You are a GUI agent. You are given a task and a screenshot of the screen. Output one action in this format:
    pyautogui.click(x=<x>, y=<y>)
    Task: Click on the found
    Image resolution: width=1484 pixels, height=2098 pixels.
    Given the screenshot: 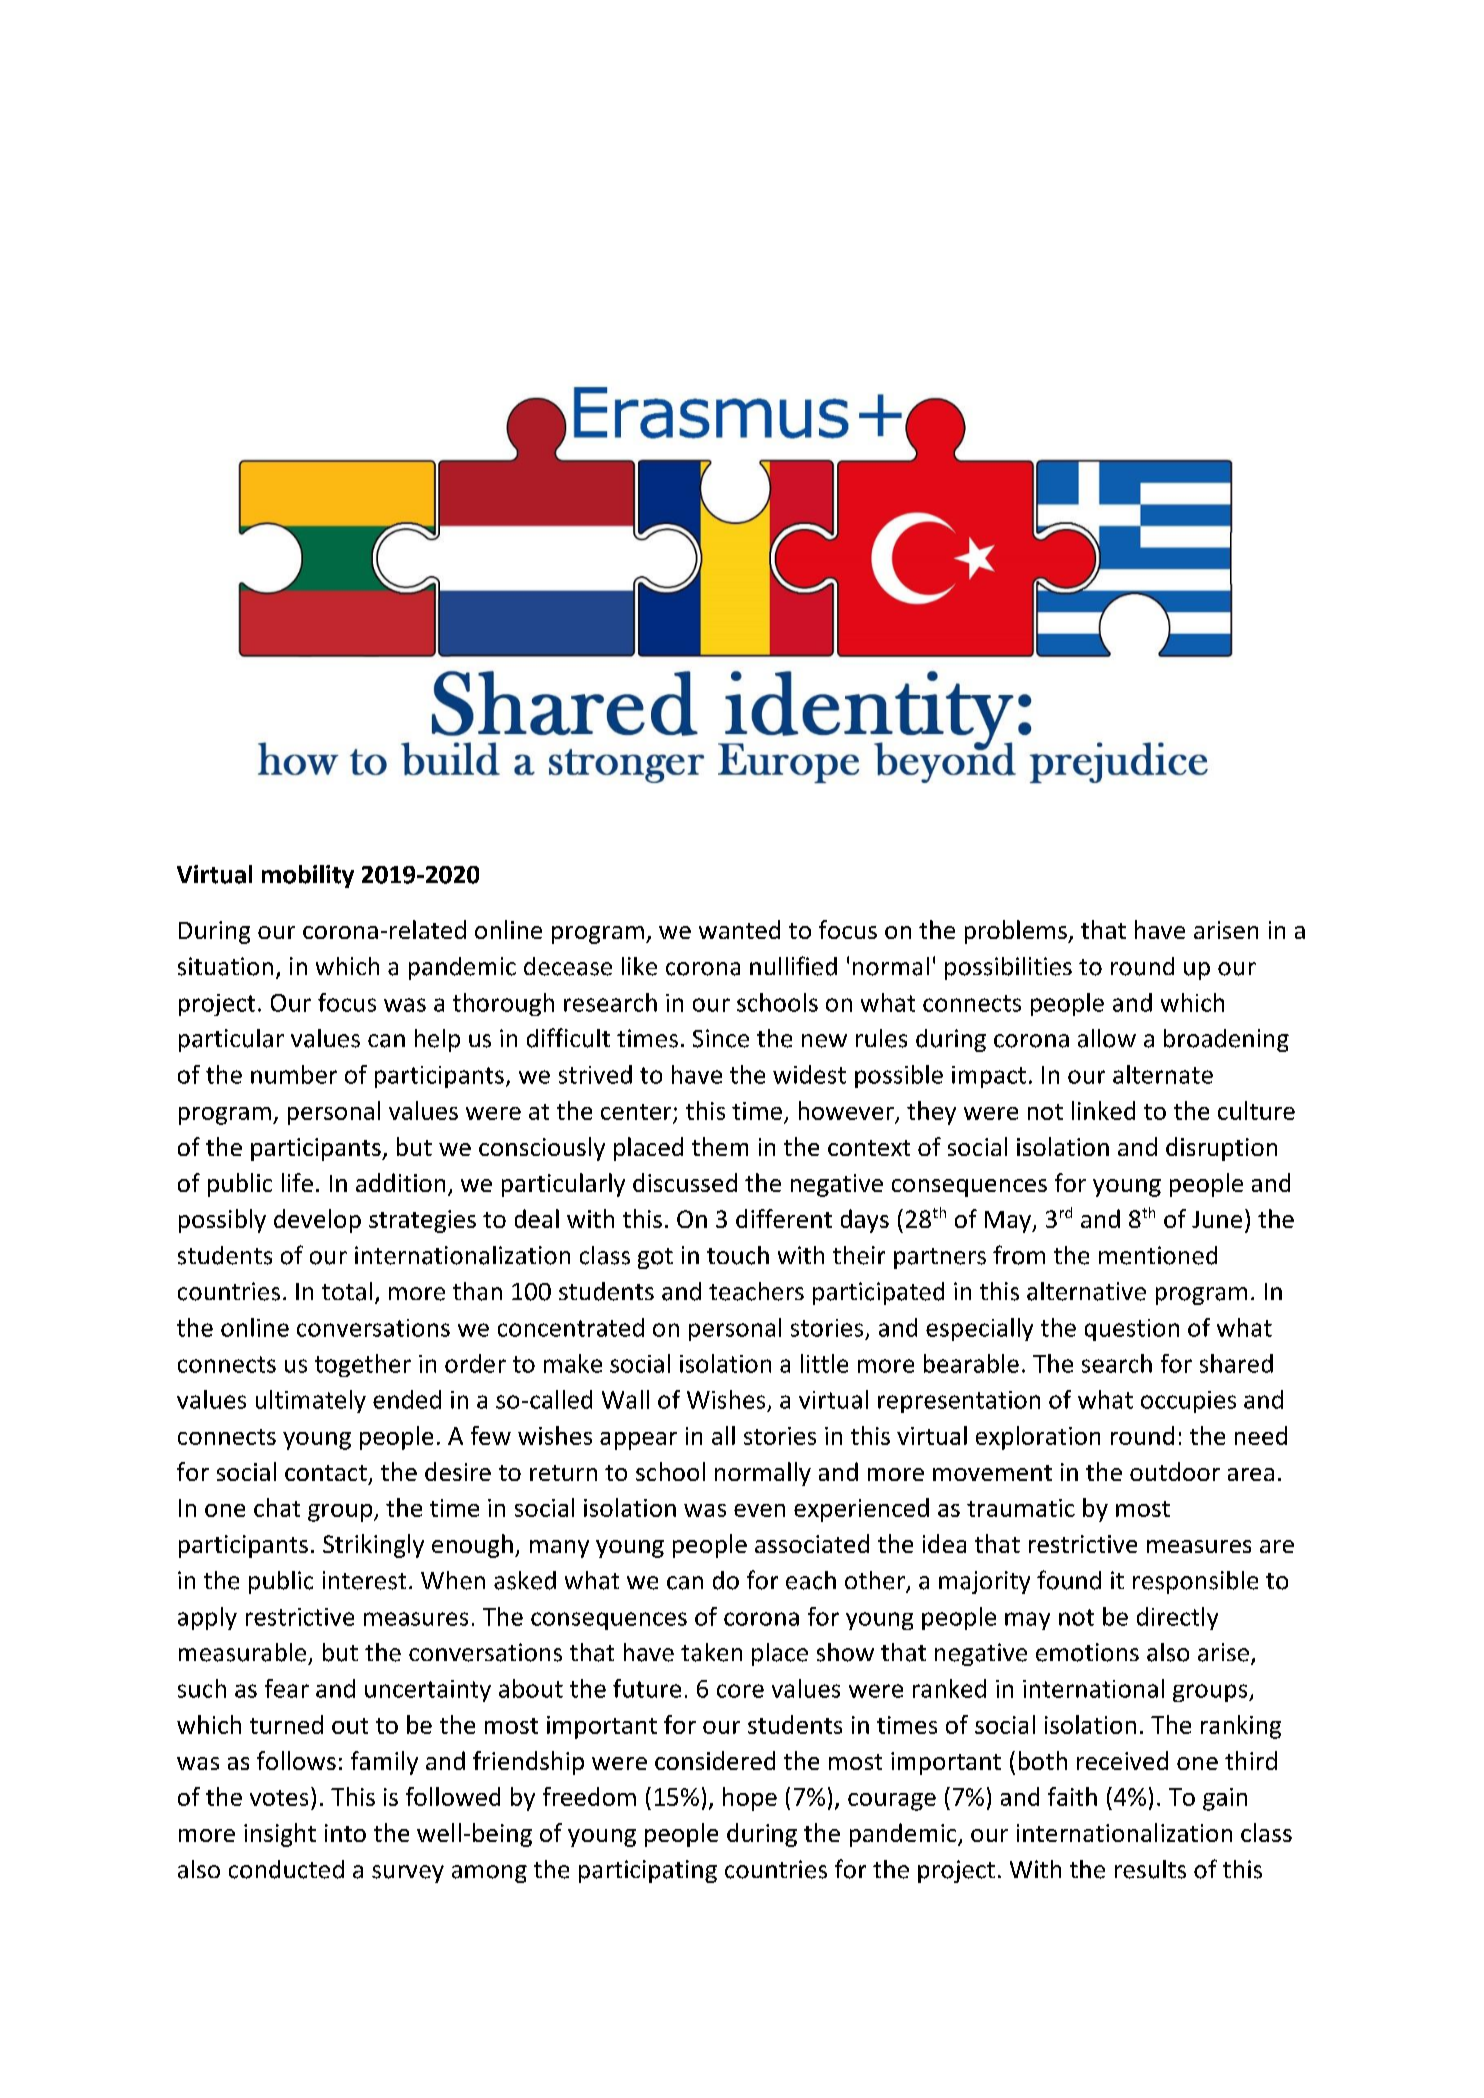 What is the action you would take?
    pyautogui.click(x=1069, y=1580)
